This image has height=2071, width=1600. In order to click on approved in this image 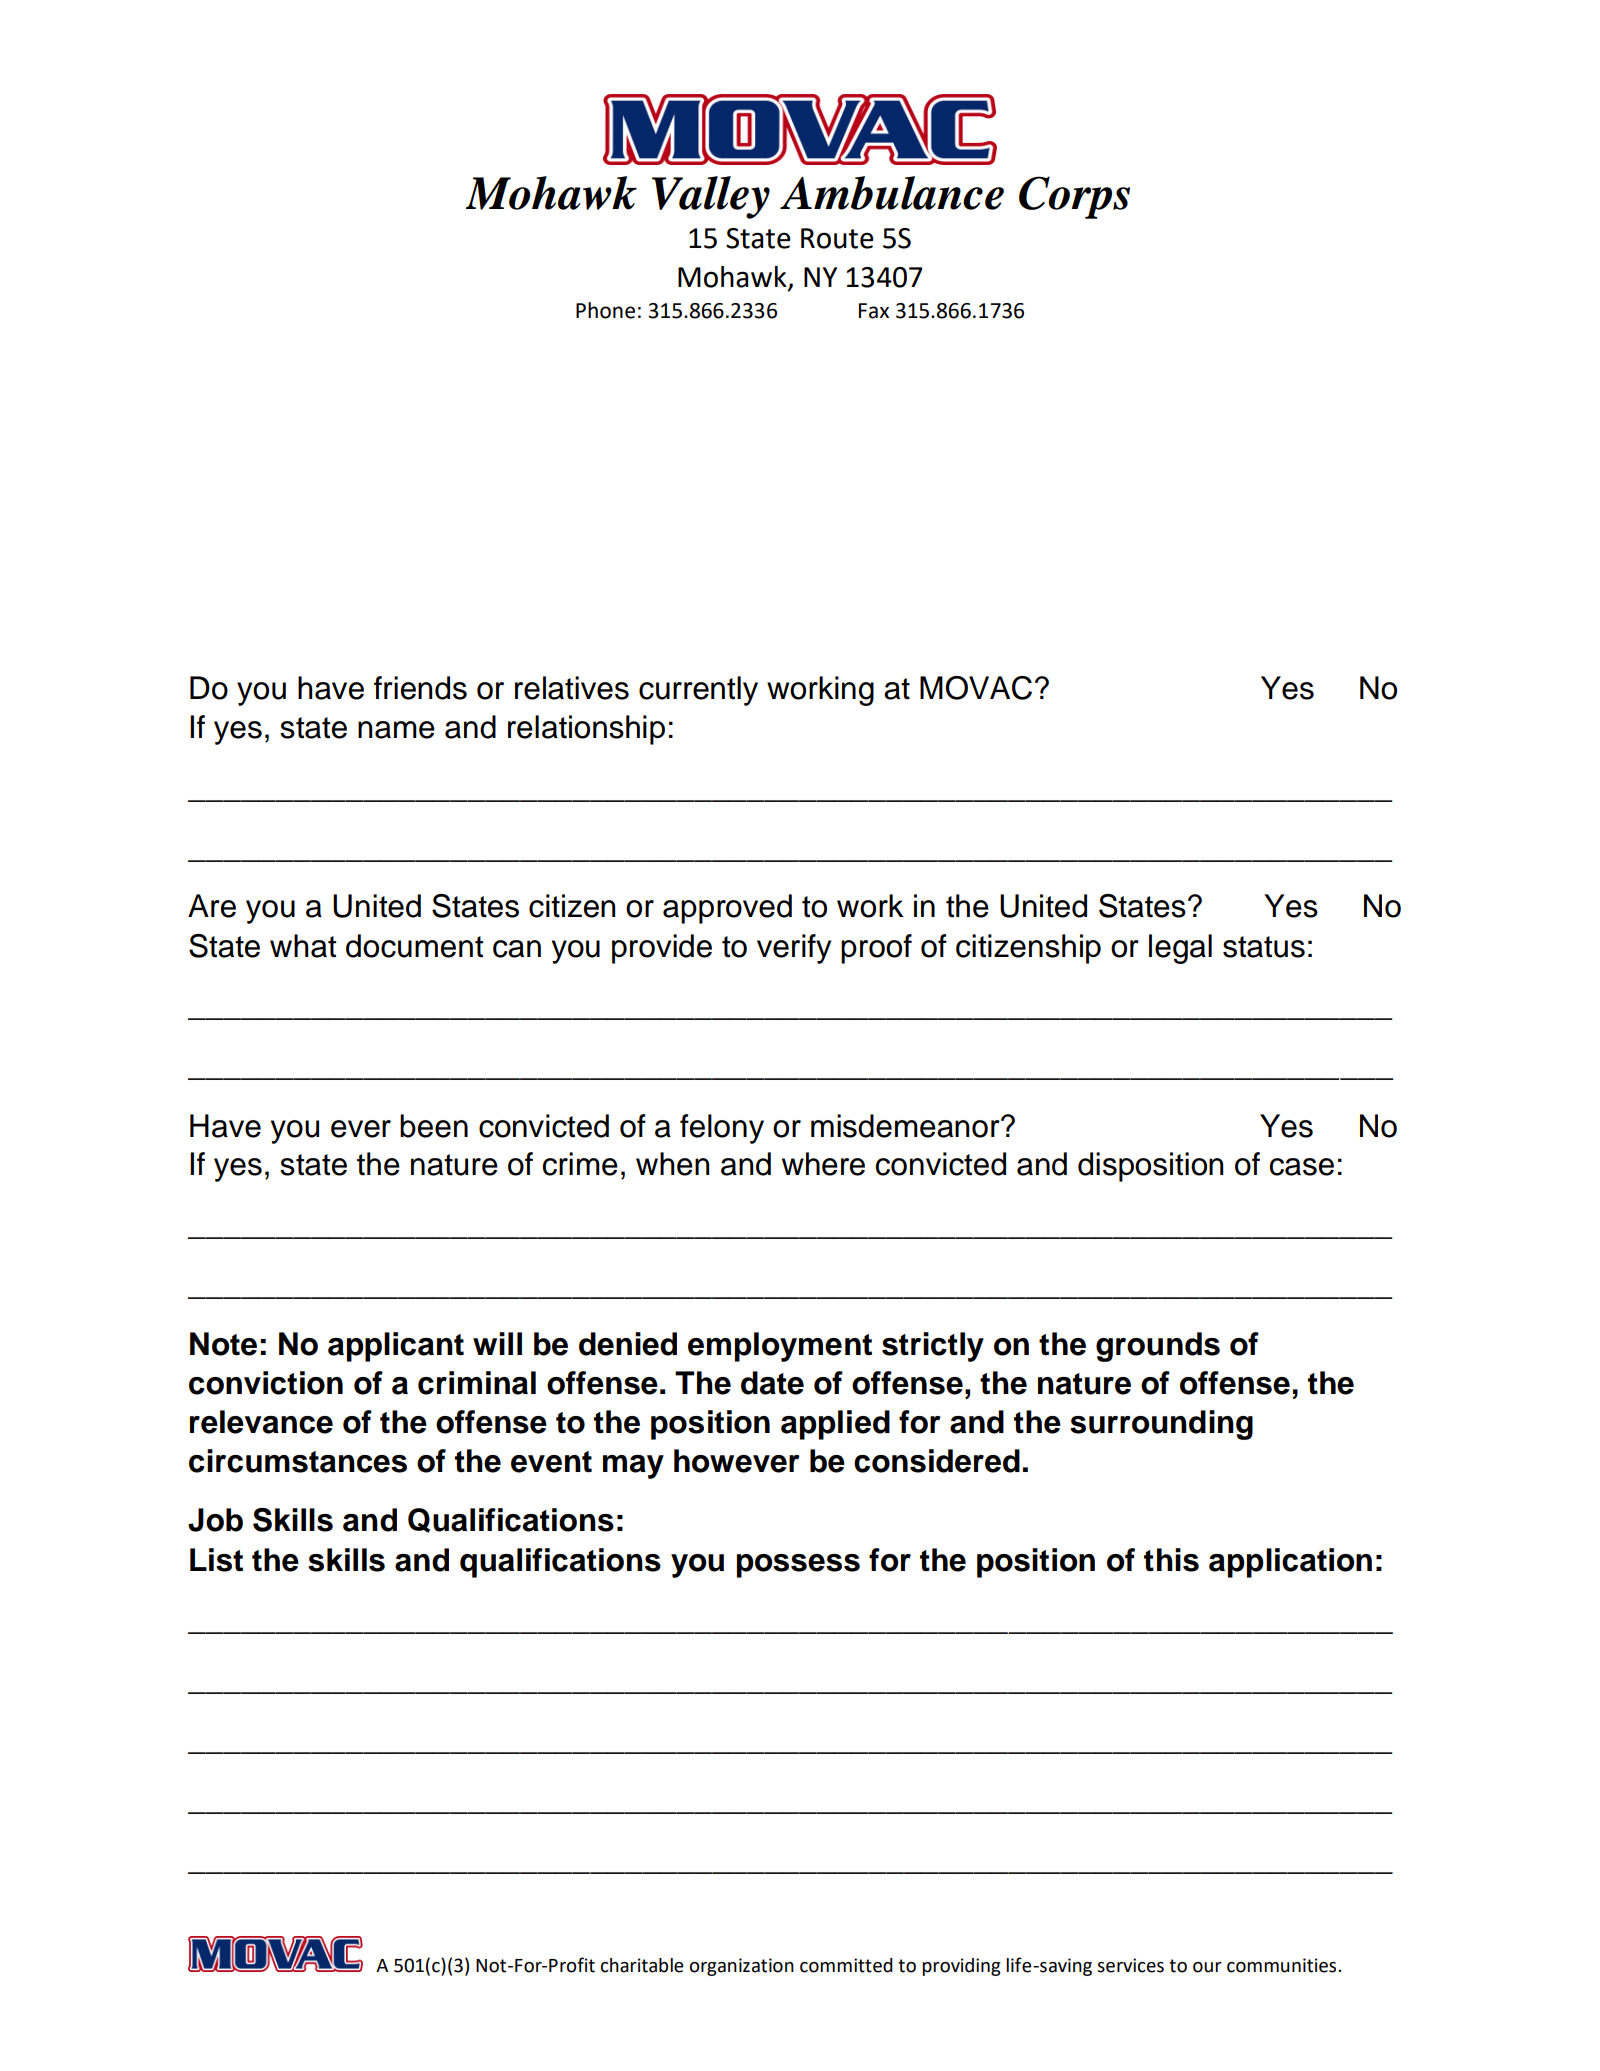, I will do `click(727, 909)`.
